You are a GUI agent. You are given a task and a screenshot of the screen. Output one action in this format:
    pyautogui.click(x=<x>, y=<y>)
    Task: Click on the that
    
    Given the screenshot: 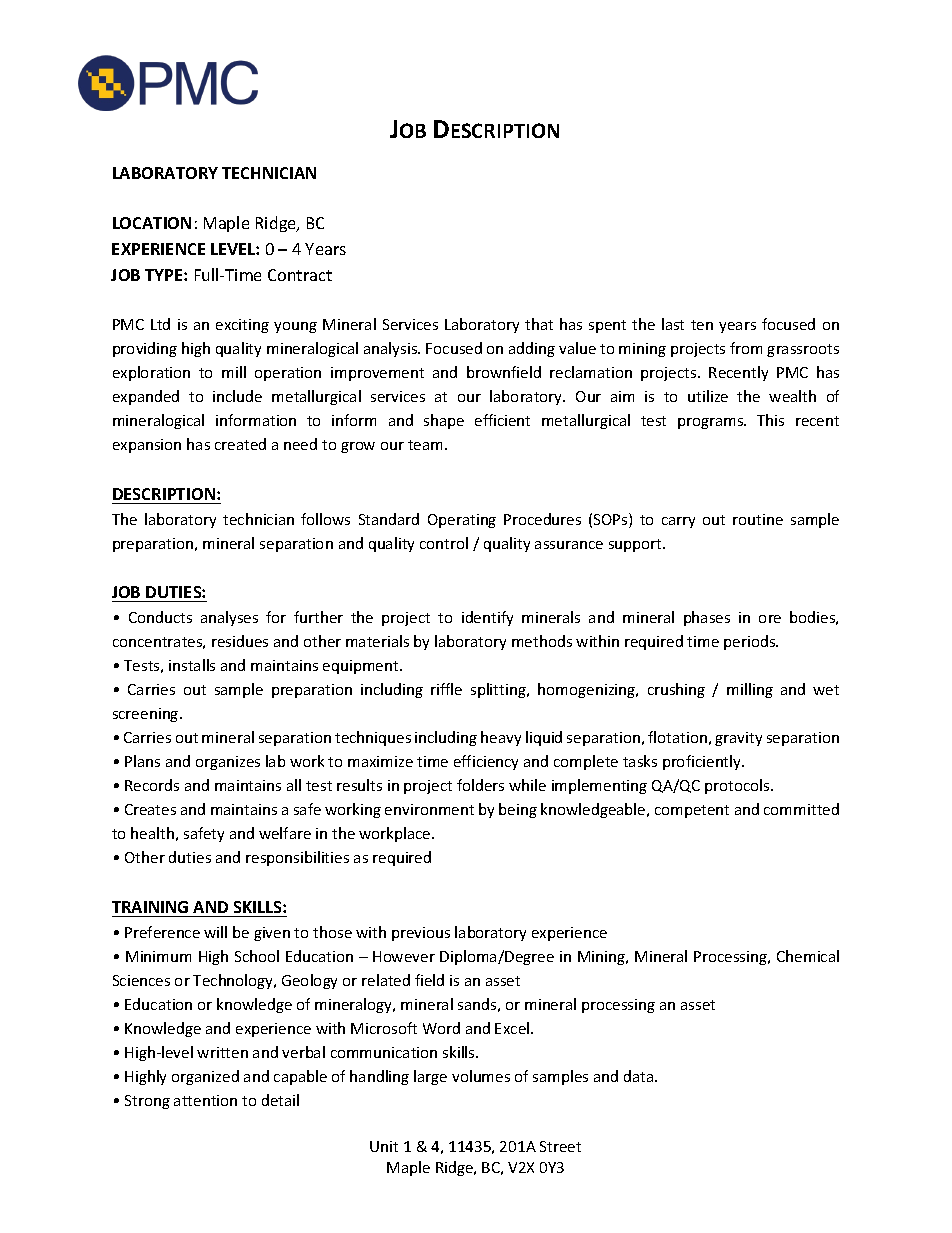 What is the action you would take?
    pyautogui.click(x=539, y=324)
